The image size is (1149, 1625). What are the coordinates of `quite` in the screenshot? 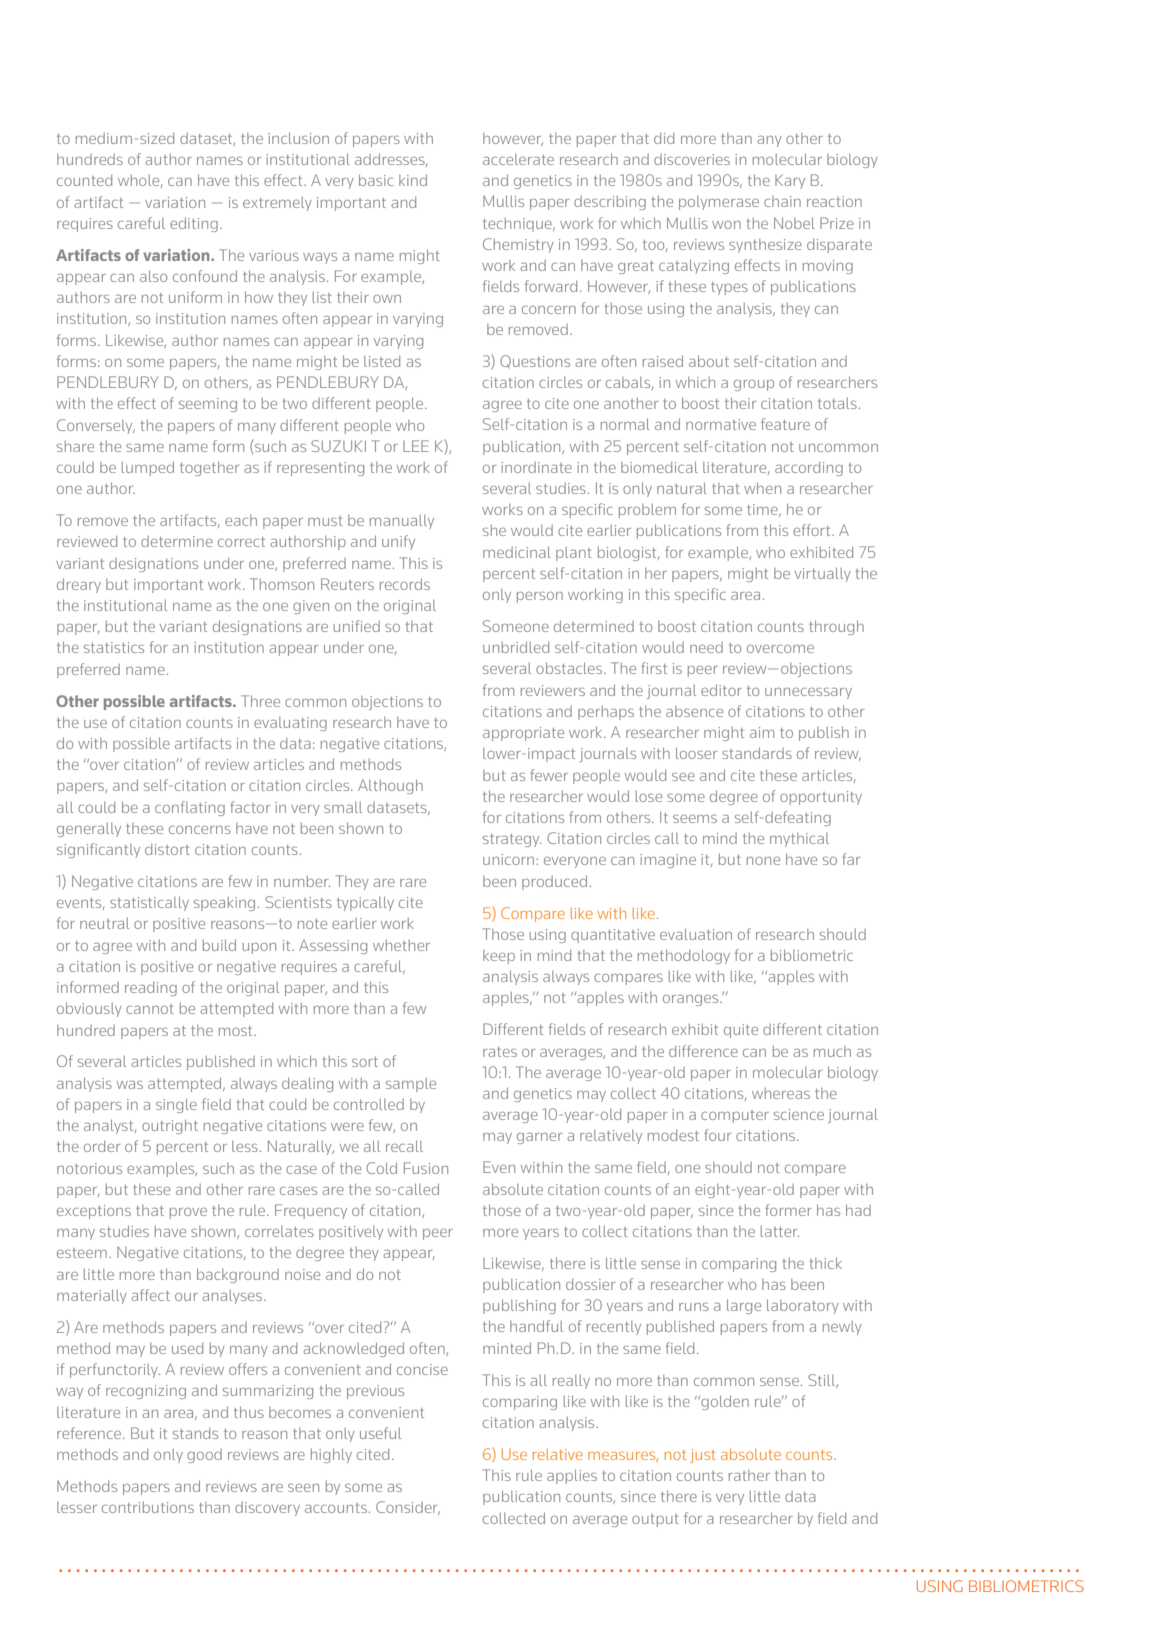 It's located at (741, 1031).
